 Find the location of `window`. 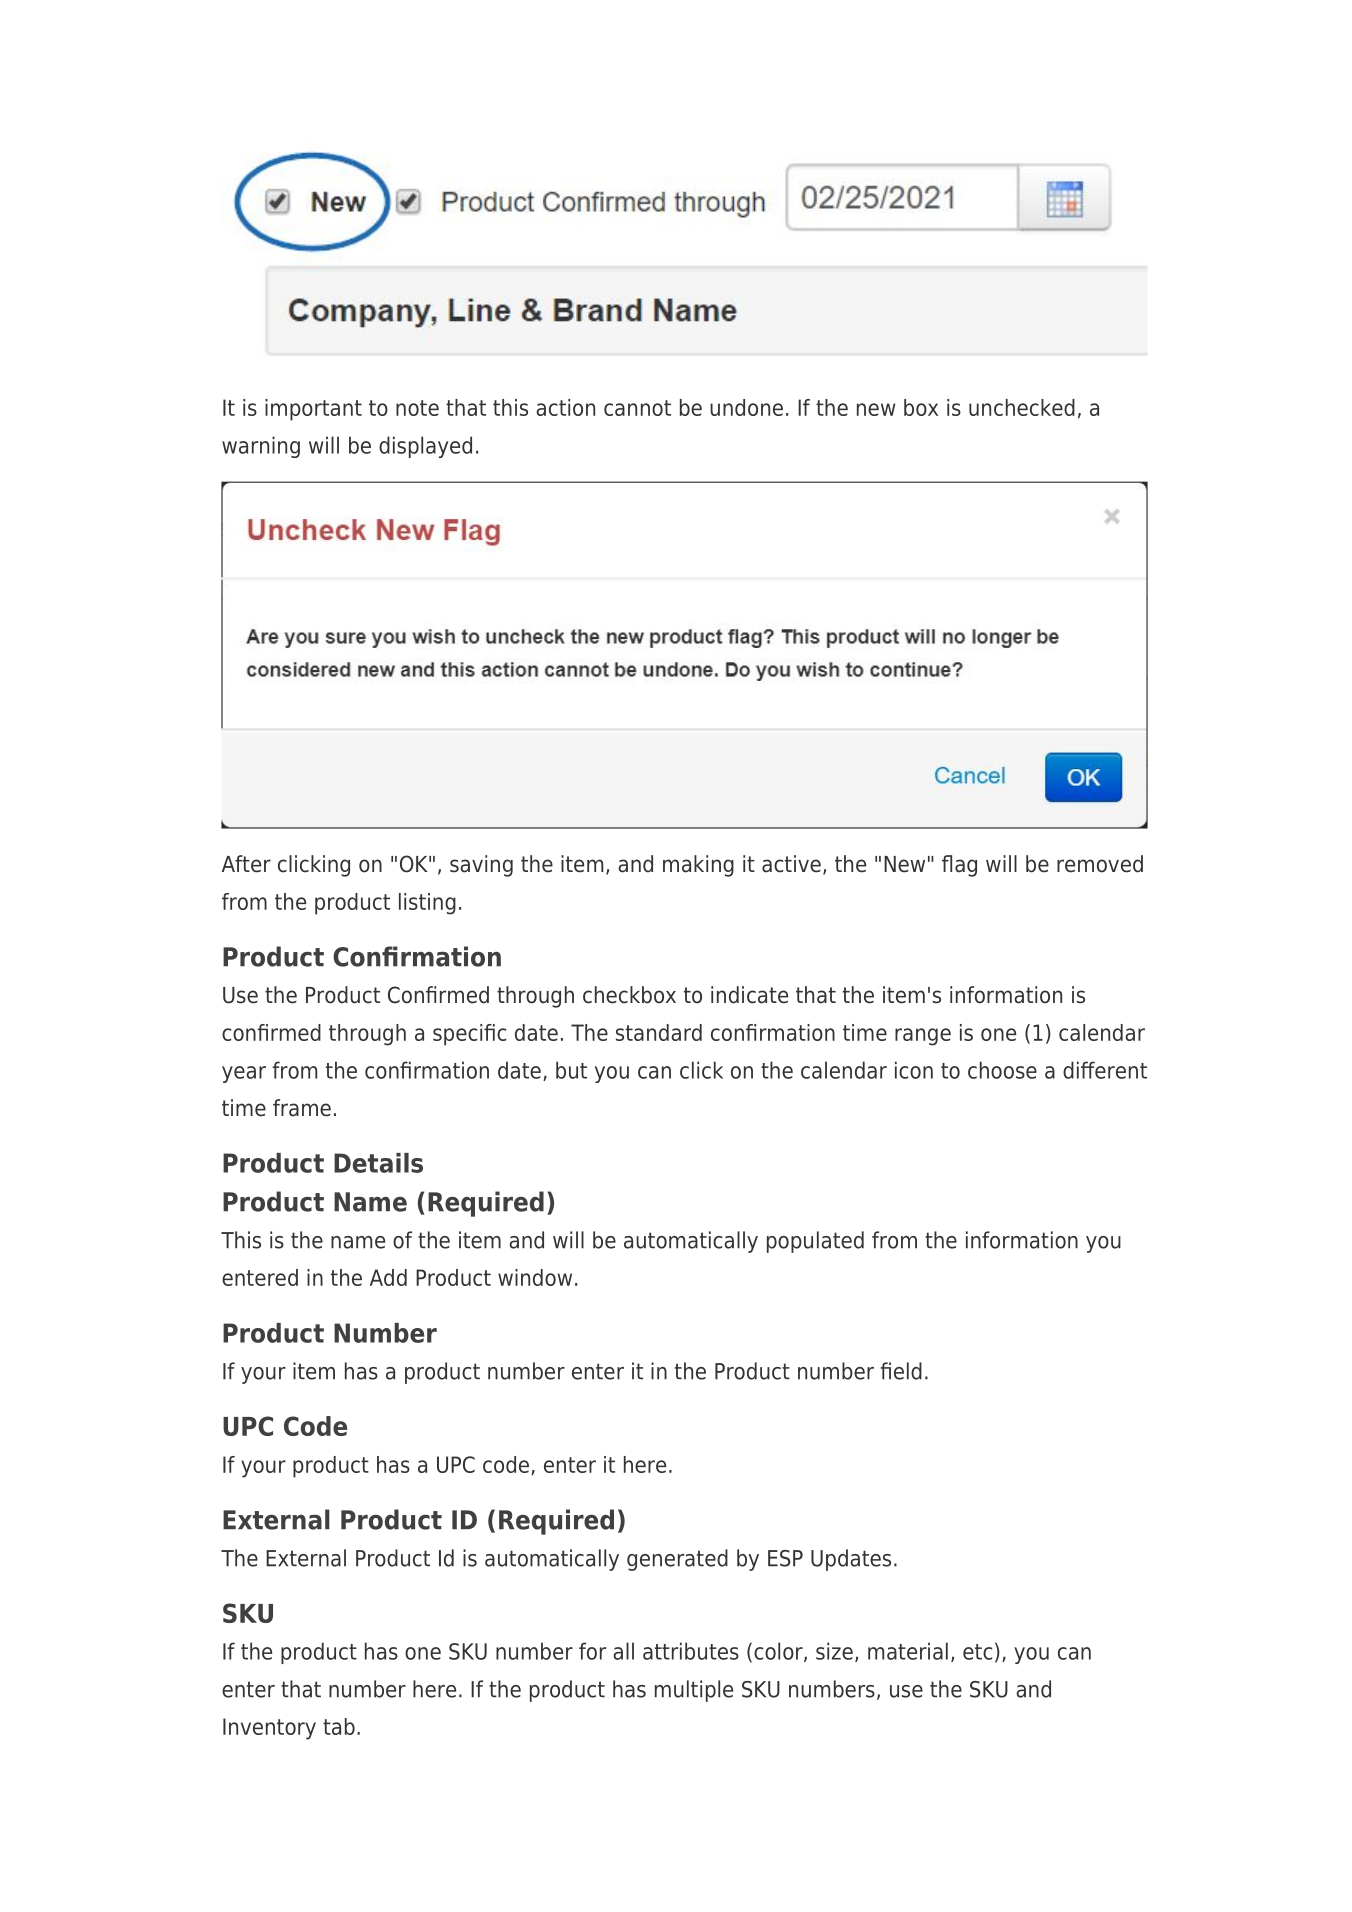

window is located at coordinates (535, 1277).
